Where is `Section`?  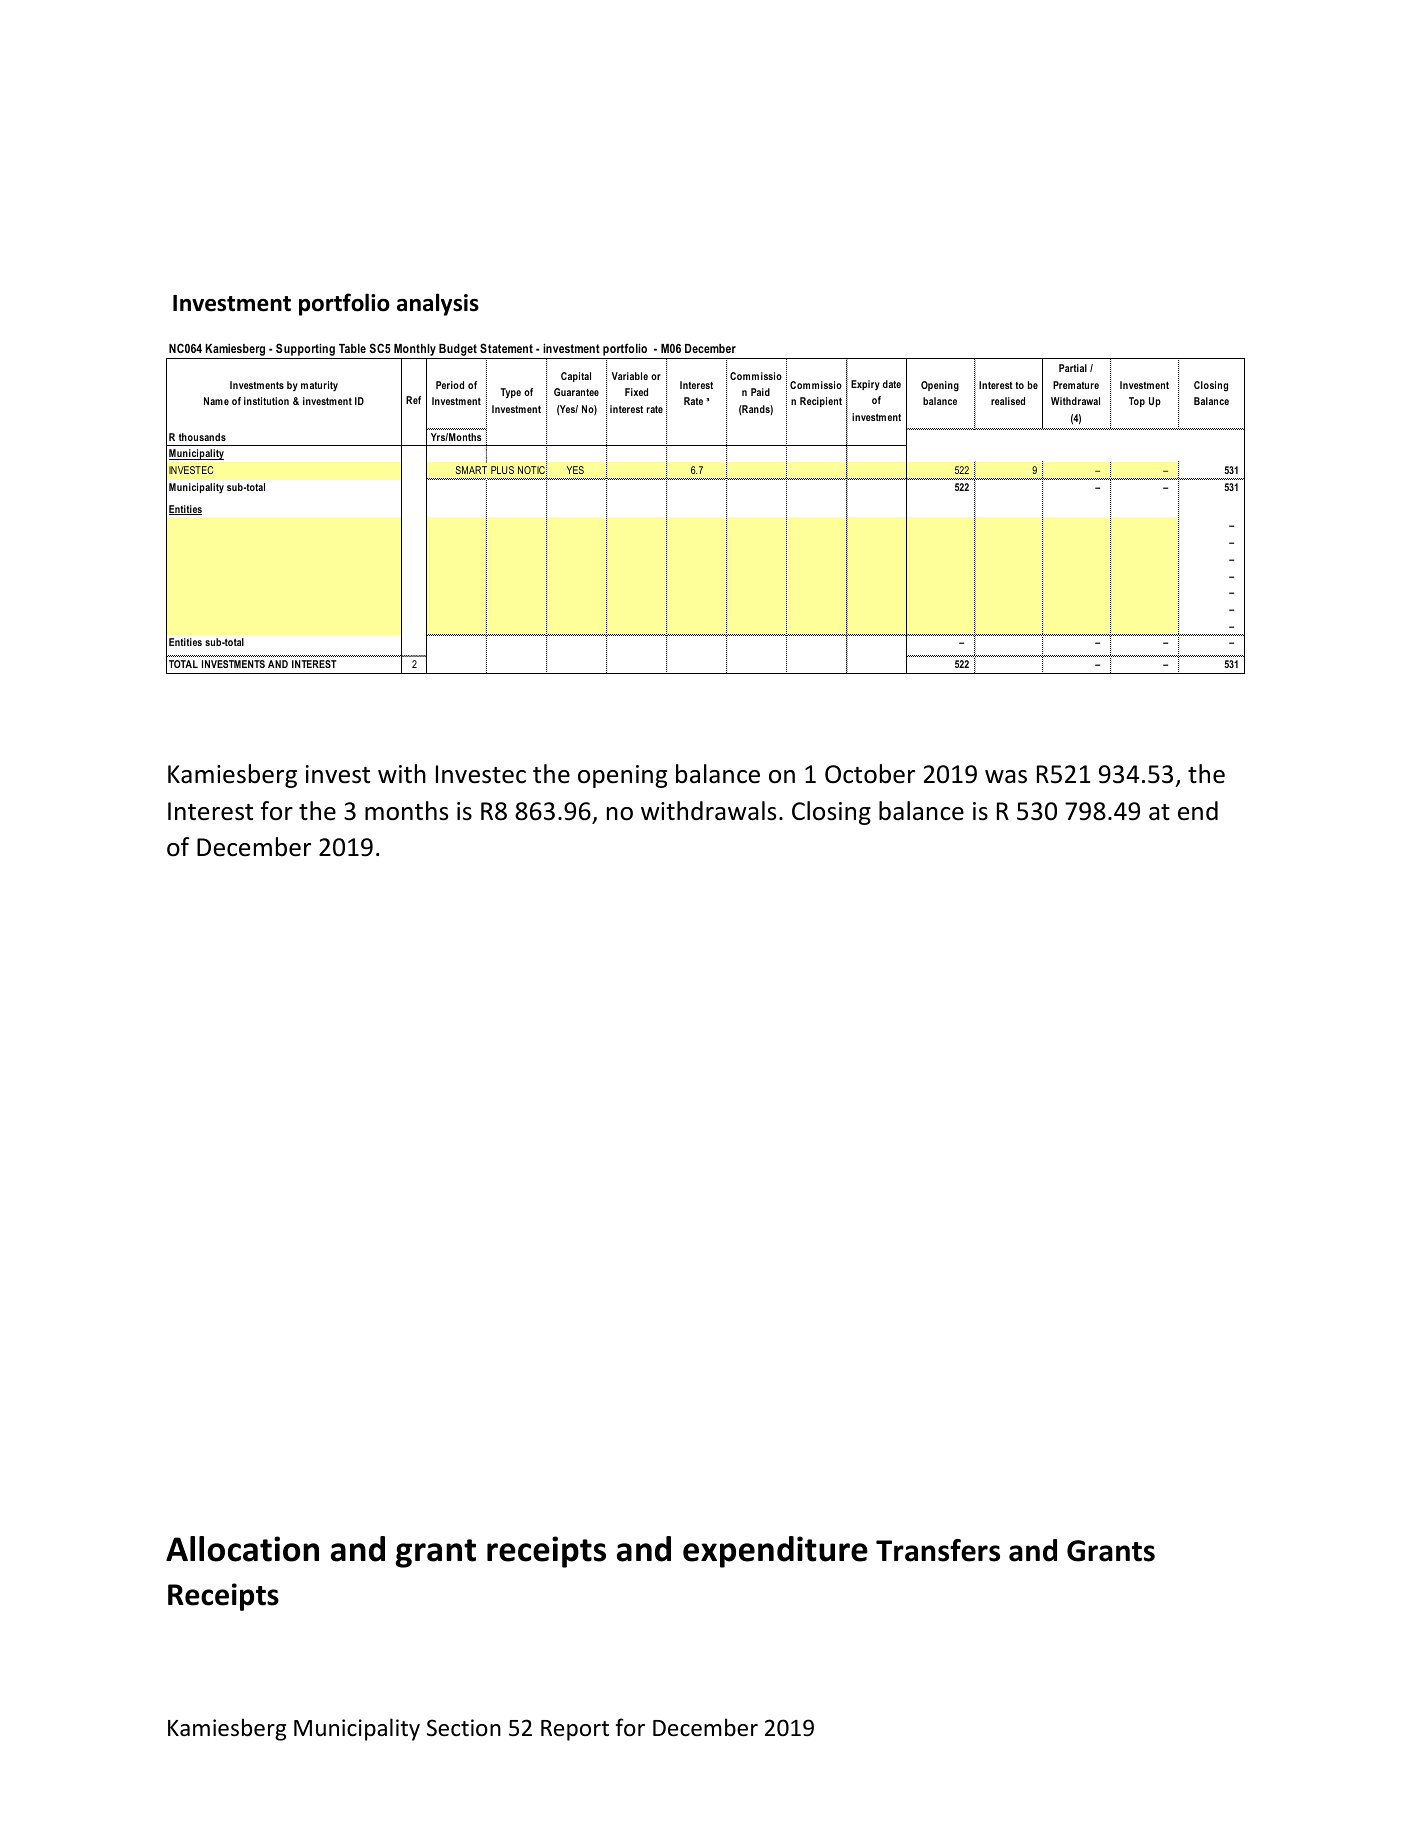
Section is located at coordinates (464, 1728).
